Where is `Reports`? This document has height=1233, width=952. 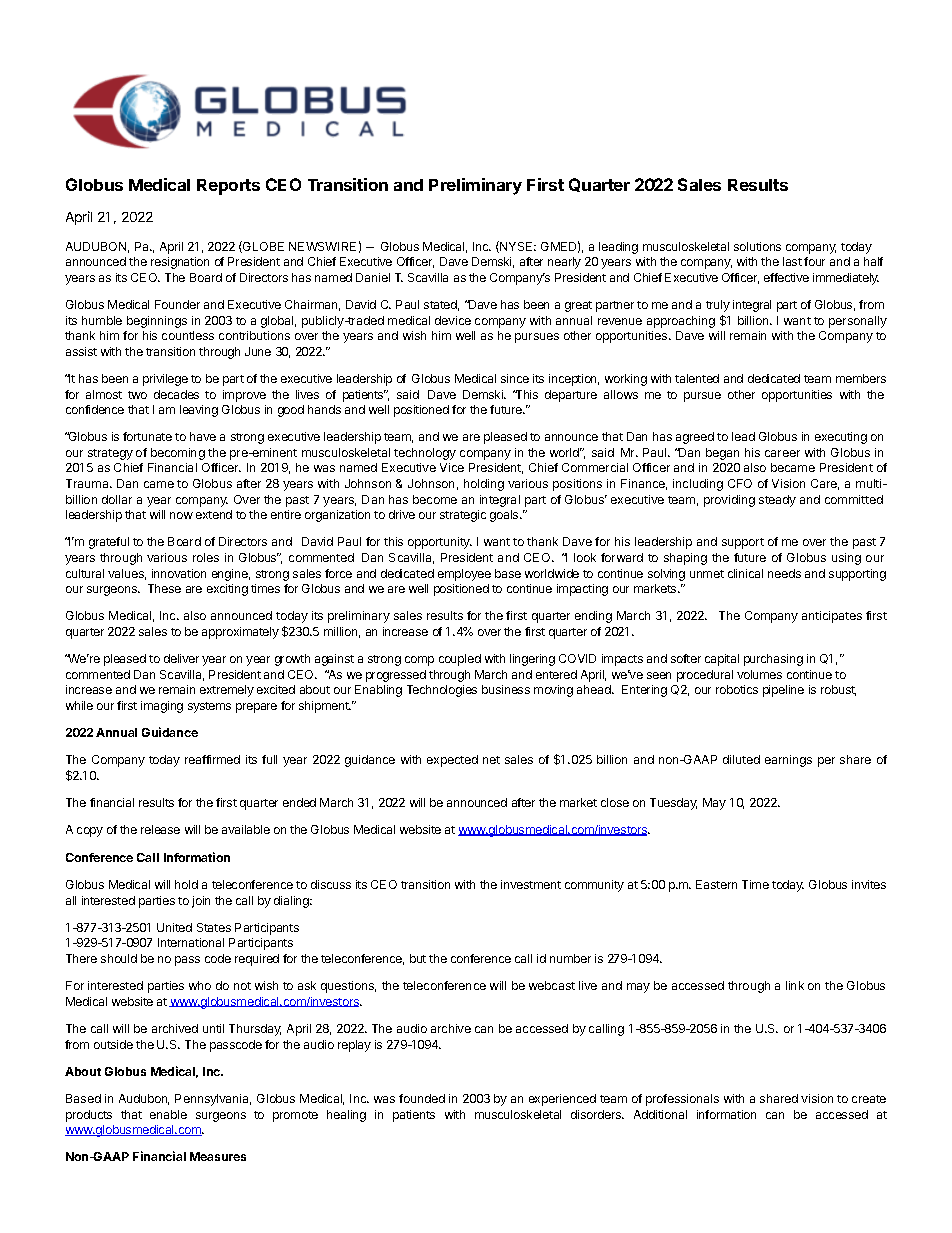
Reports is located at coordinates (228, 187).
